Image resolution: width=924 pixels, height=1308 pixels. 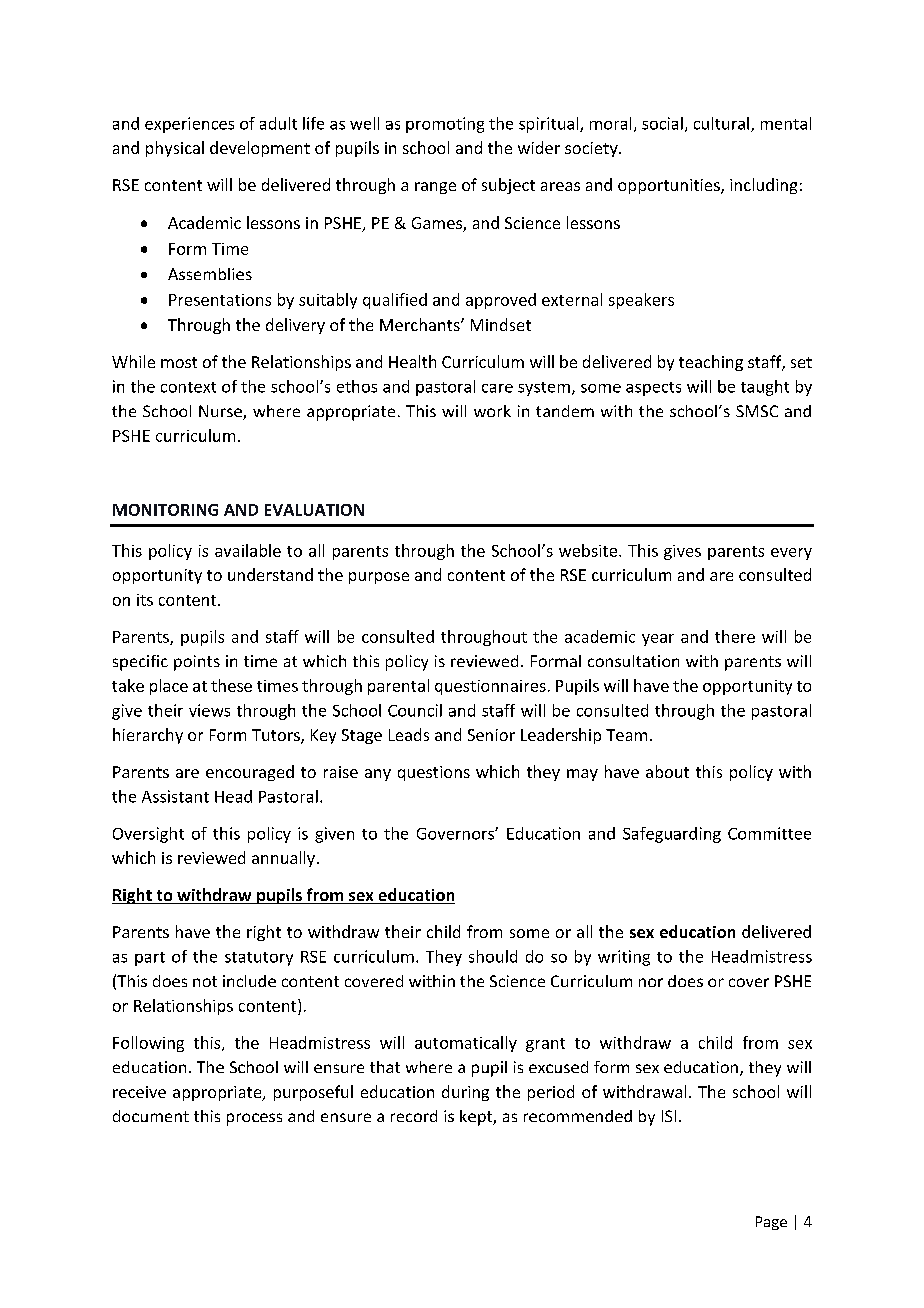 I want to click on writing, so click(x=624, y=958).
